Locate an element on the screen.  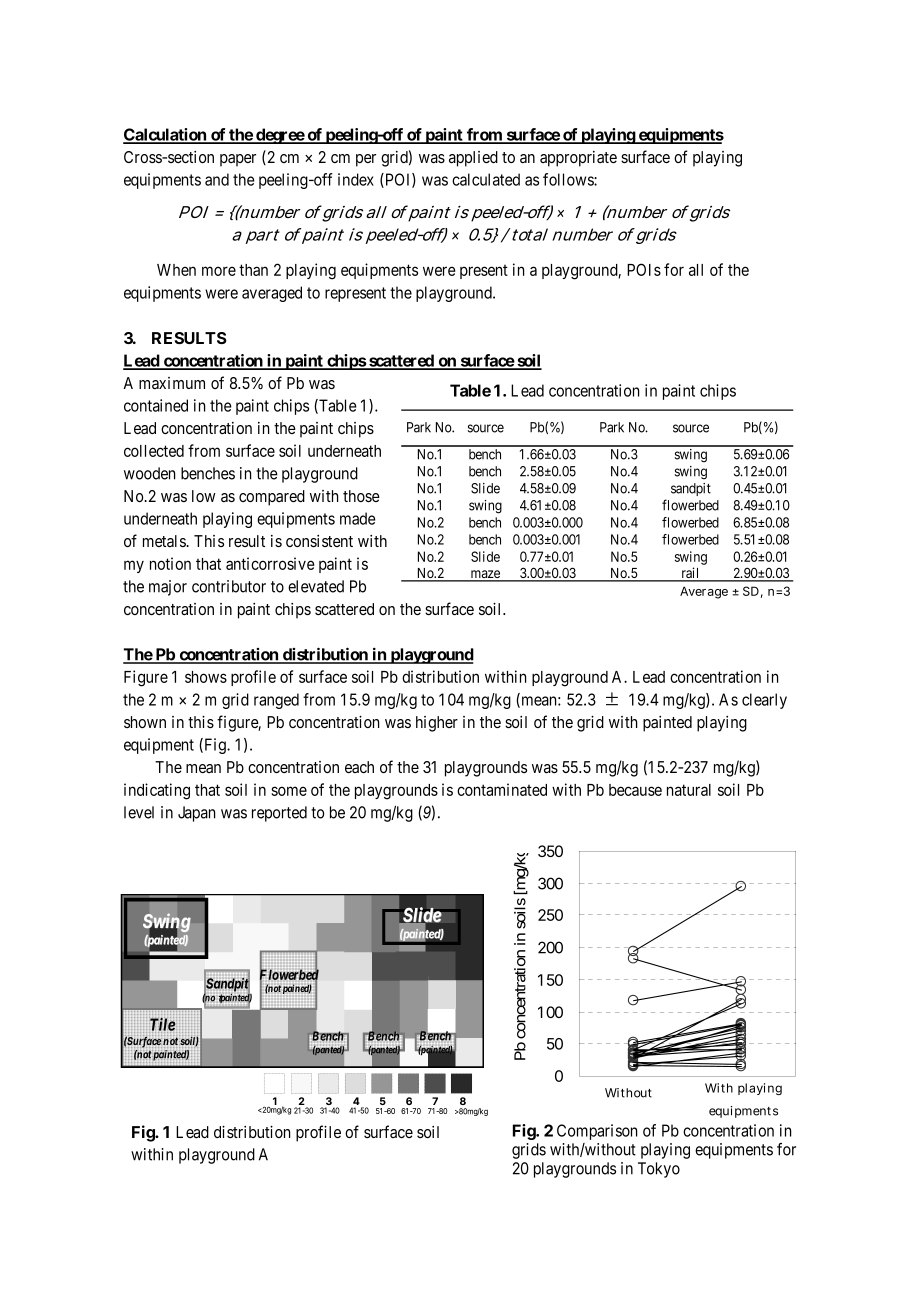
paper is located at coordinates (238, 160).
